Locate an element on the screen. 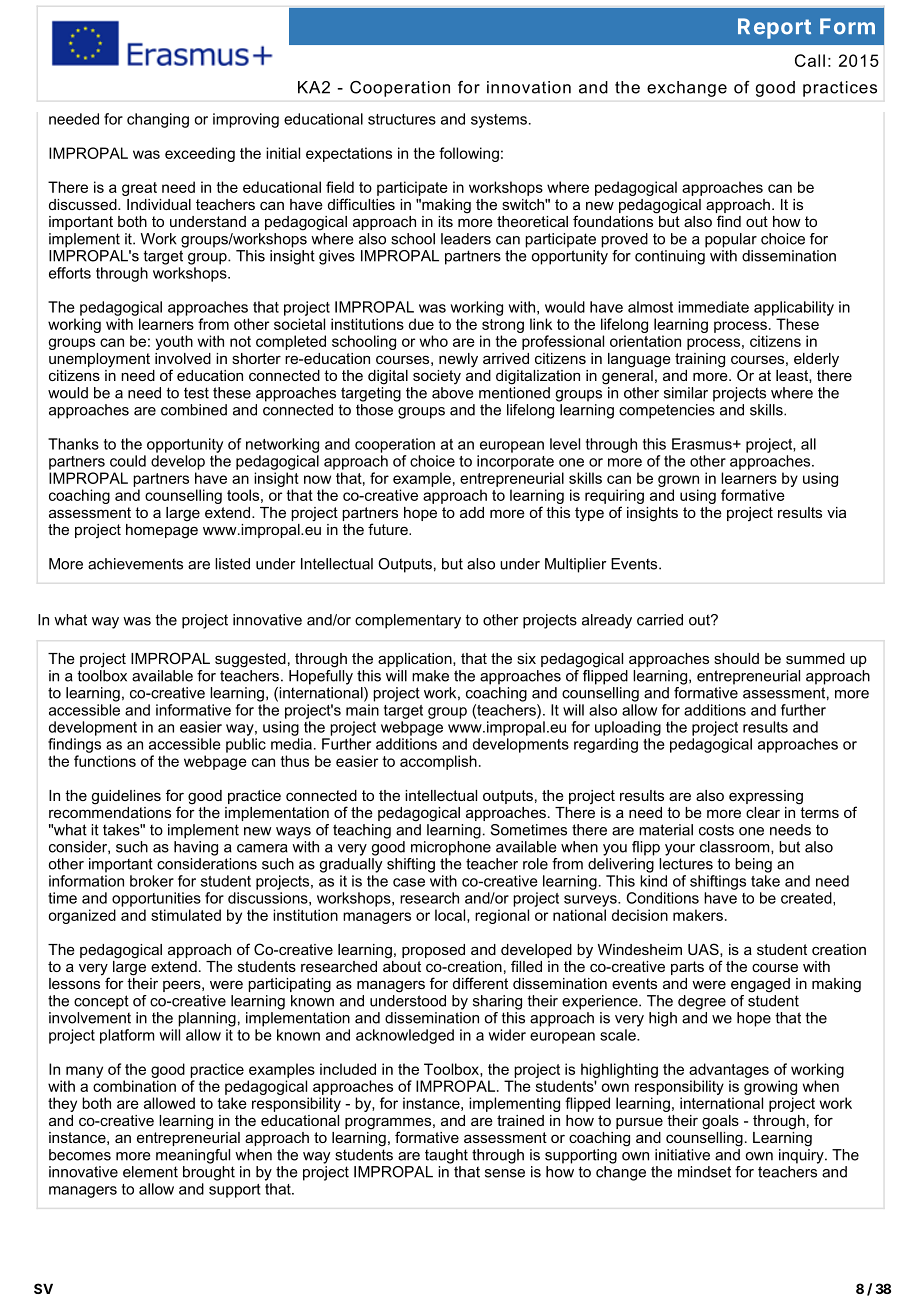  combined is located at coordinates (194, 410).
